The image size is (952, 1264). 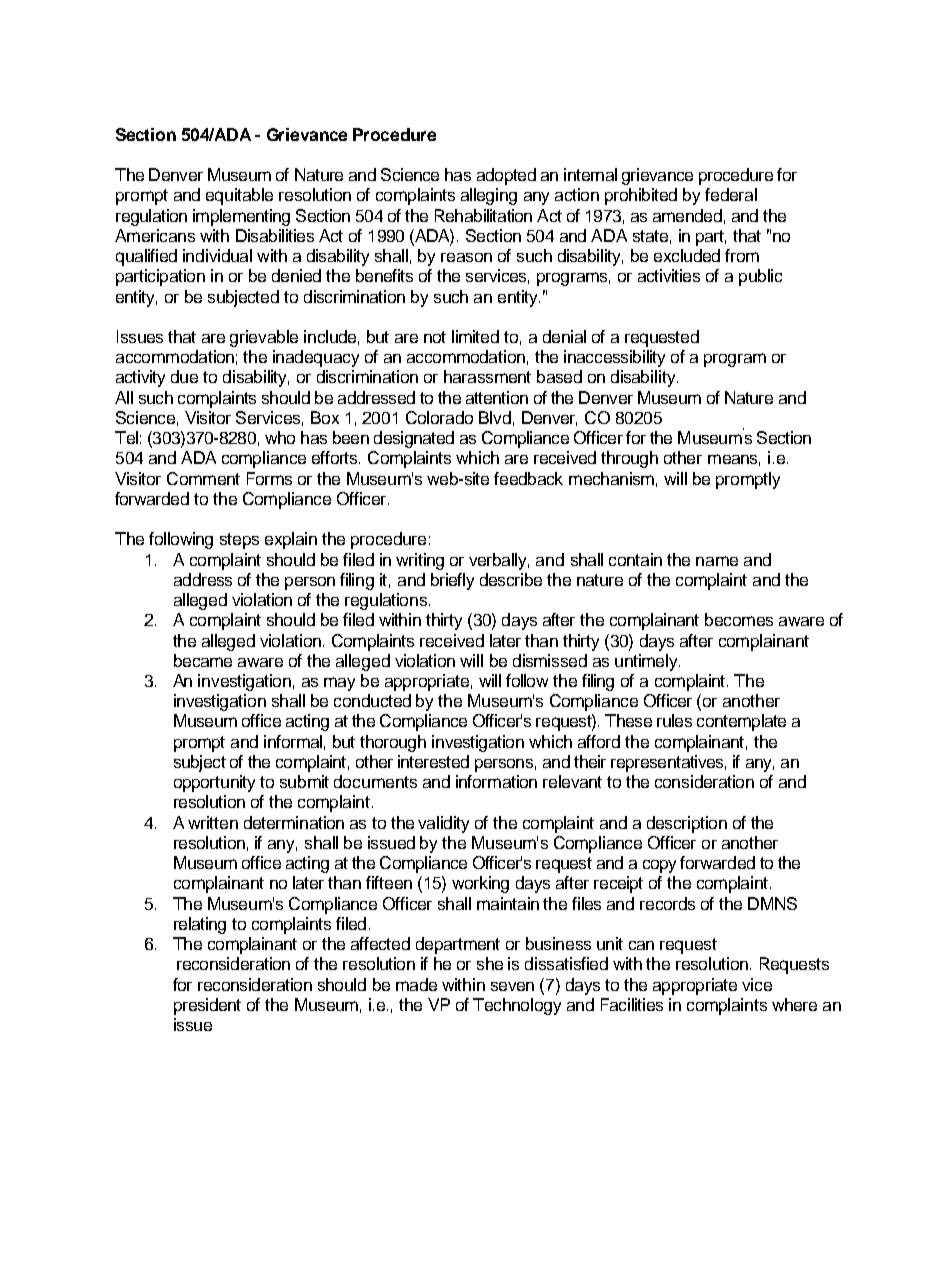 I want to click on briefly, so click(x=452, y=581).
